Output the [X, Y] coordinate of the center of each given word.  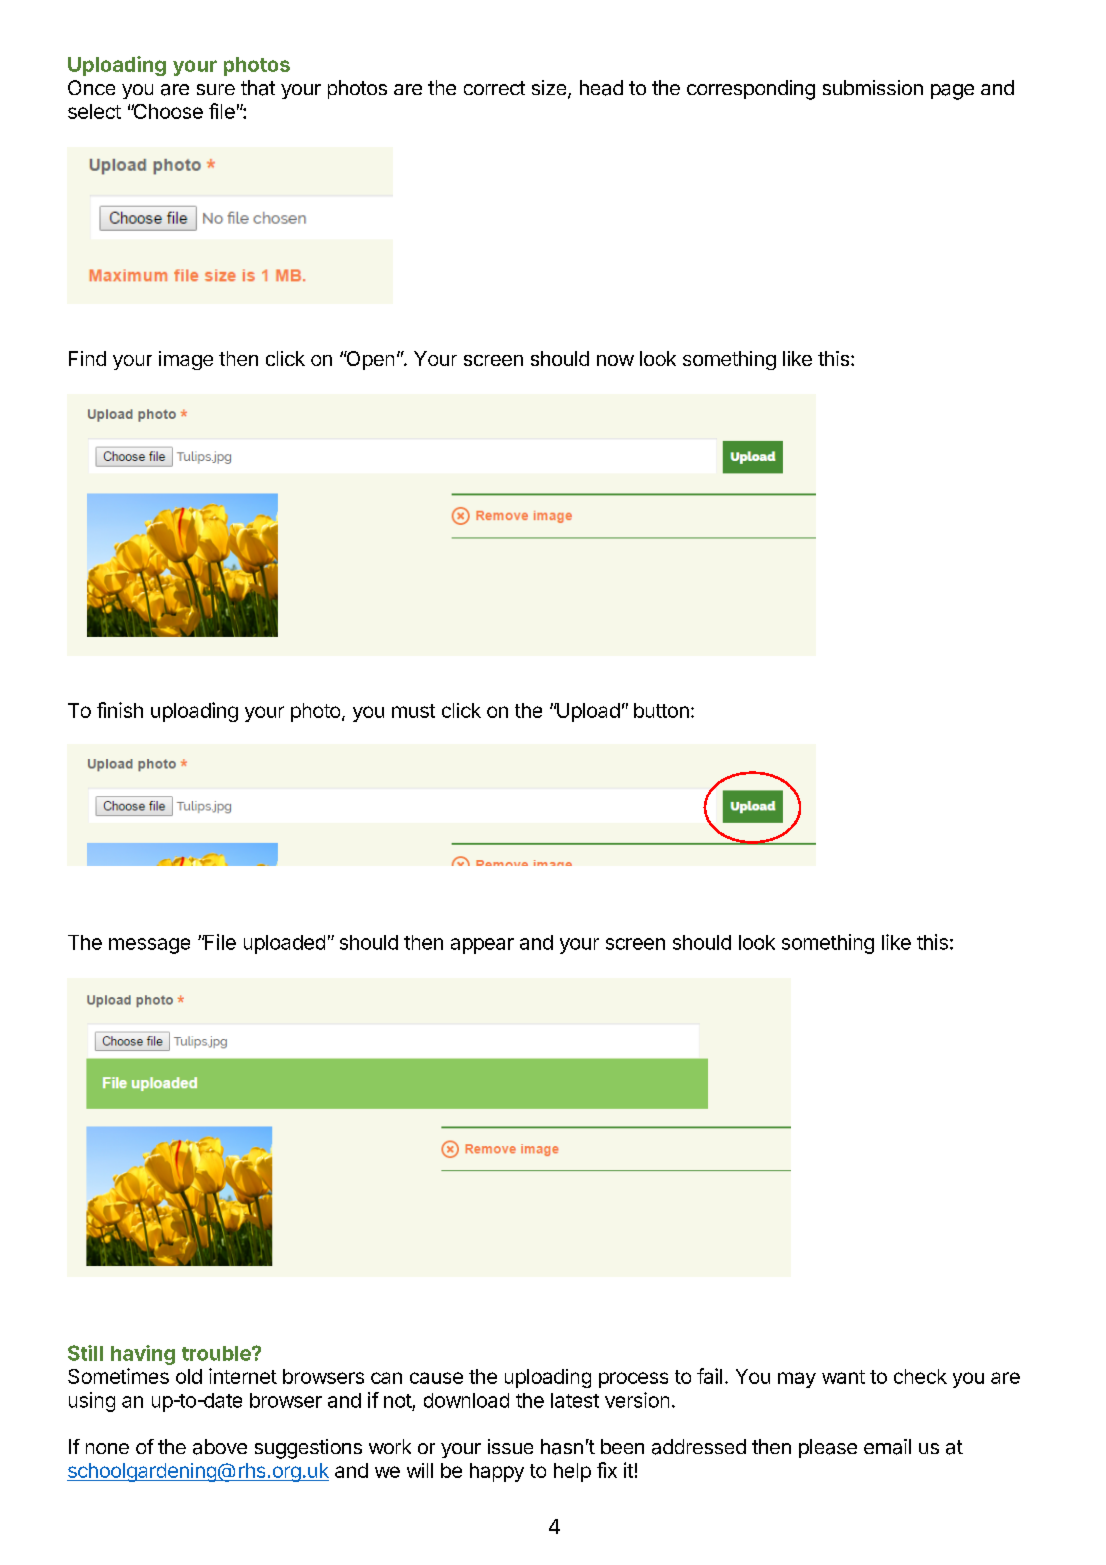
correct [494, 88]
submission [873, 87]
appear [482, 946]
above [220, 1447]
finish [120, 710]
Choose [167, 111]
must [413, 711]
